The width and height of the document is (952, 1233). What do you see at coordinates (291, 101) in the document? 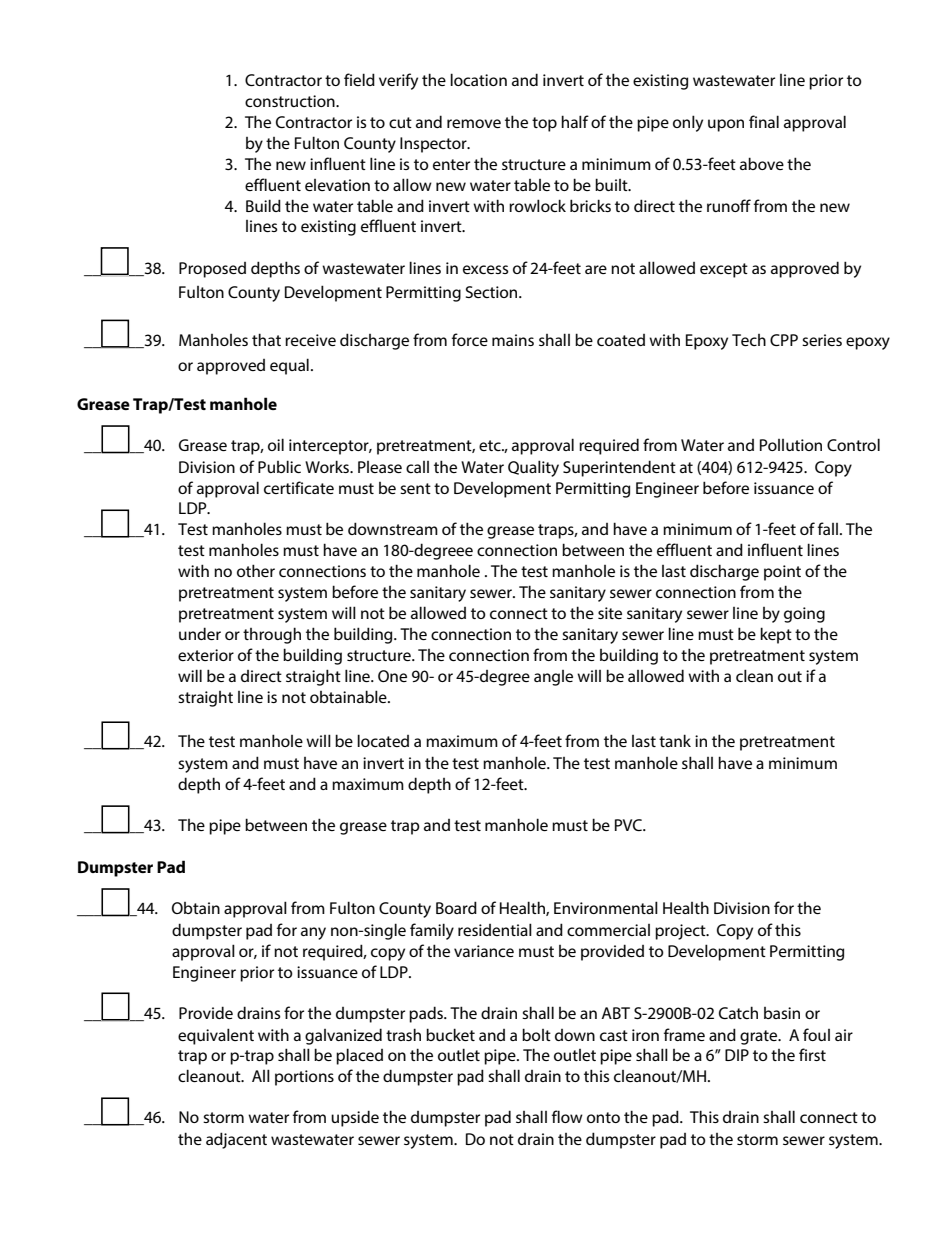
I see `construction` at bounding box center [291, 101].
